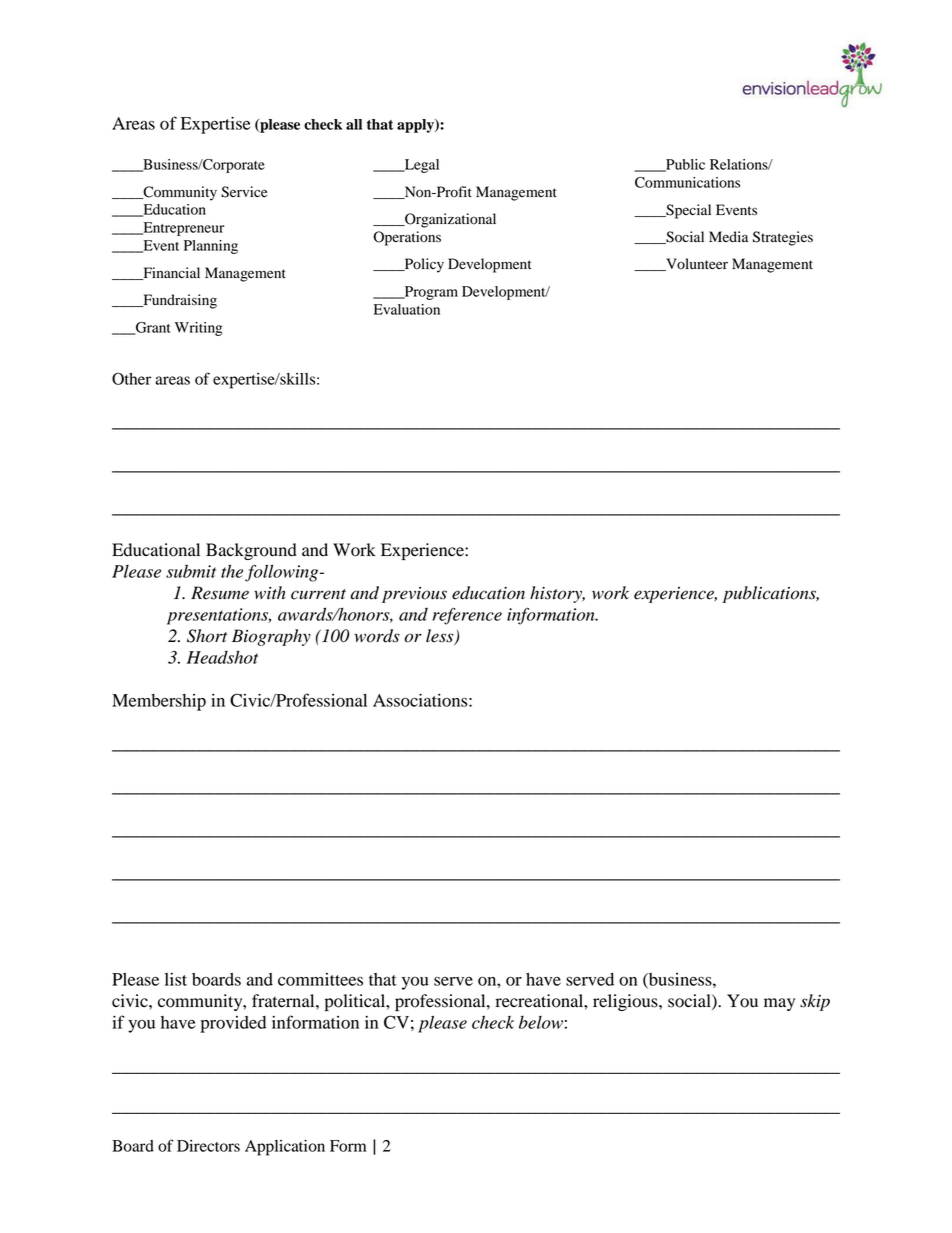 The image size is (952, 1233). What do you see at coordinates (687, 182) in the screenshot?
I see `Communications` at bounding box center [687, 182].
